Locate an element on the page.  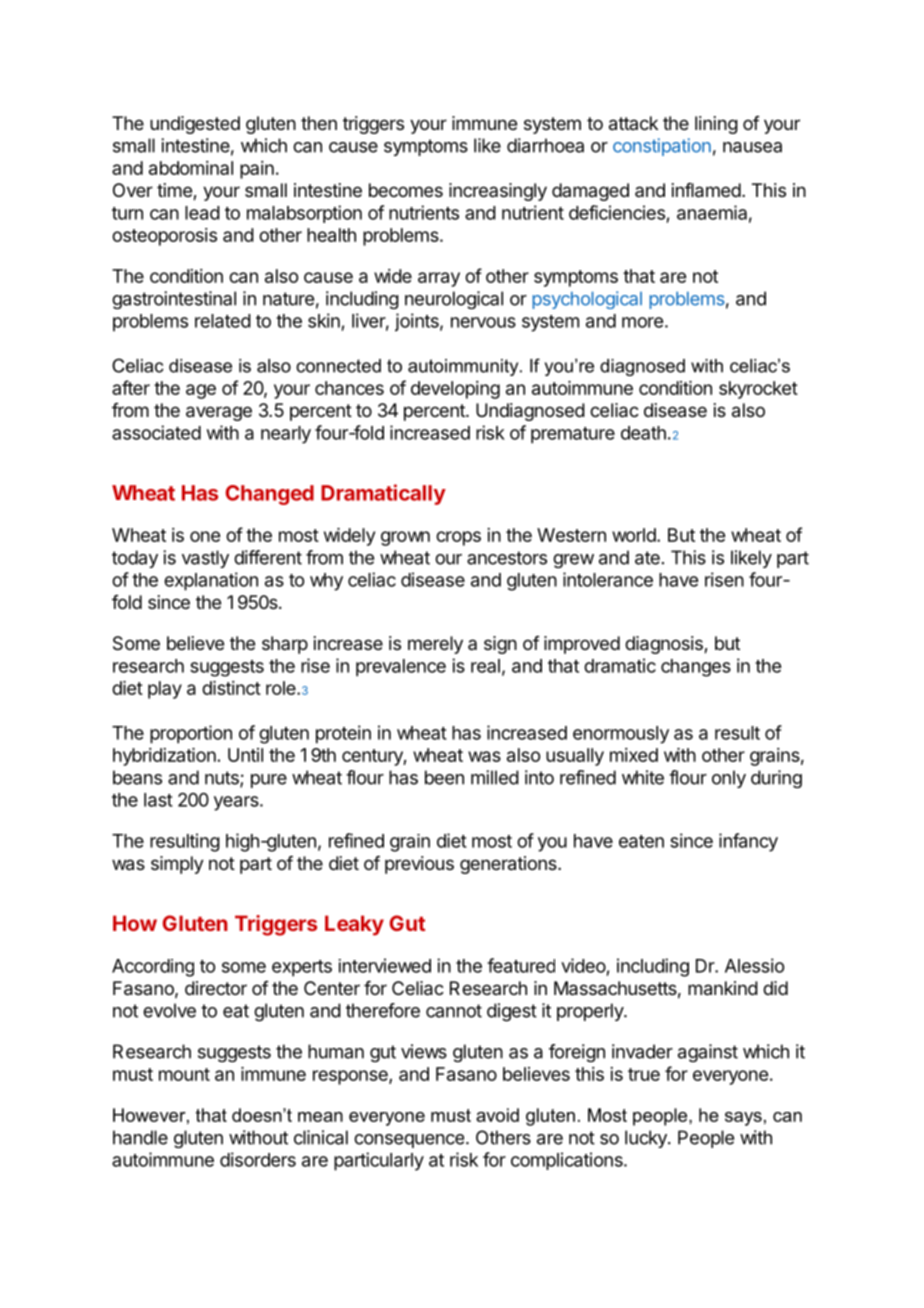
constipation is located at coordinates (662, 147).
